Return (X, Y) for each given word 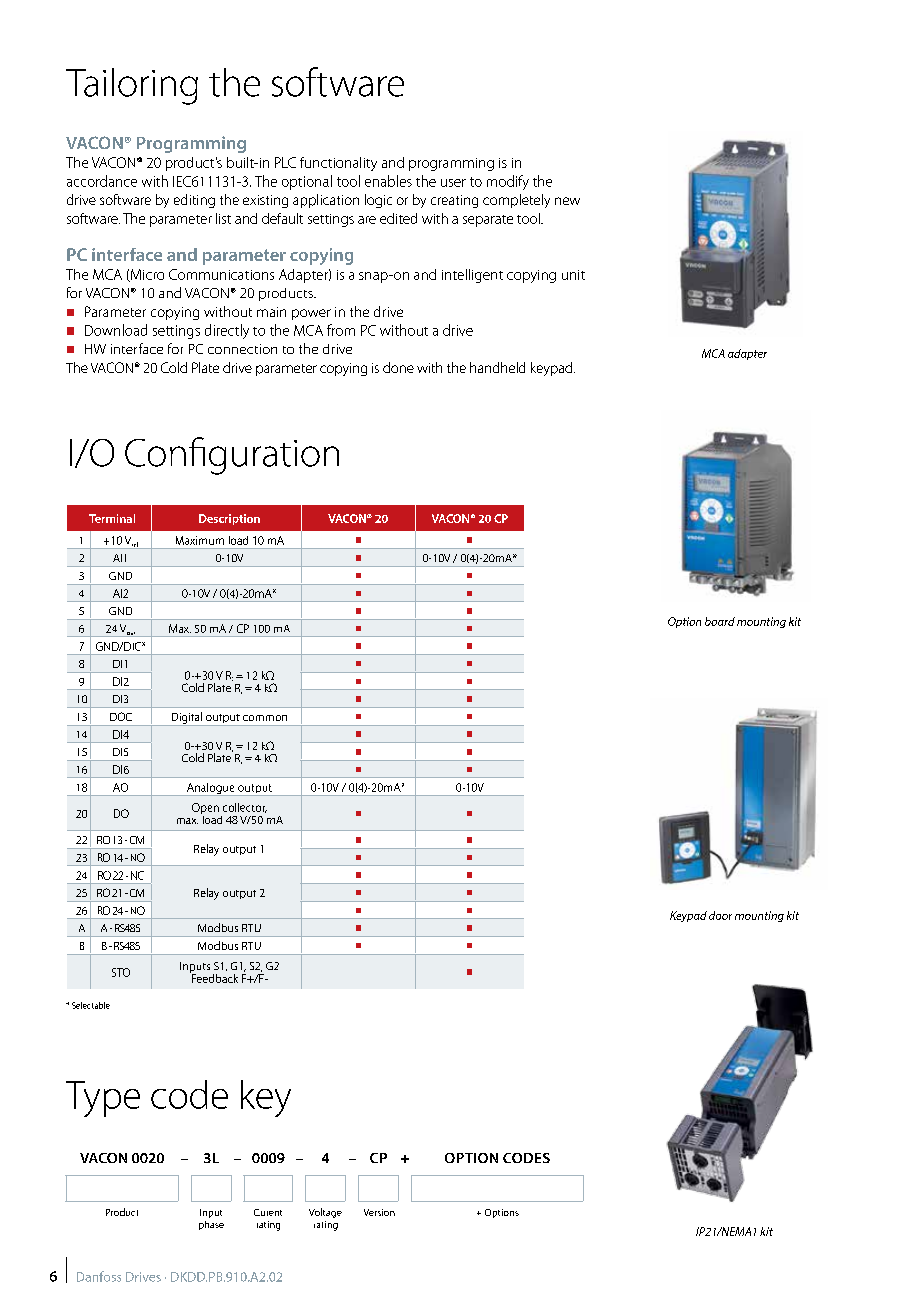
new (567, 201)
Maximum (200, 540)
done (398, 367)
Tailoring (132, 86)
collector (245, 808)
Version (379, 1212)
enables (388, 181)
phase (211, 1225)
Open (205, 810)
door (720, 915)
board (720, 621)
